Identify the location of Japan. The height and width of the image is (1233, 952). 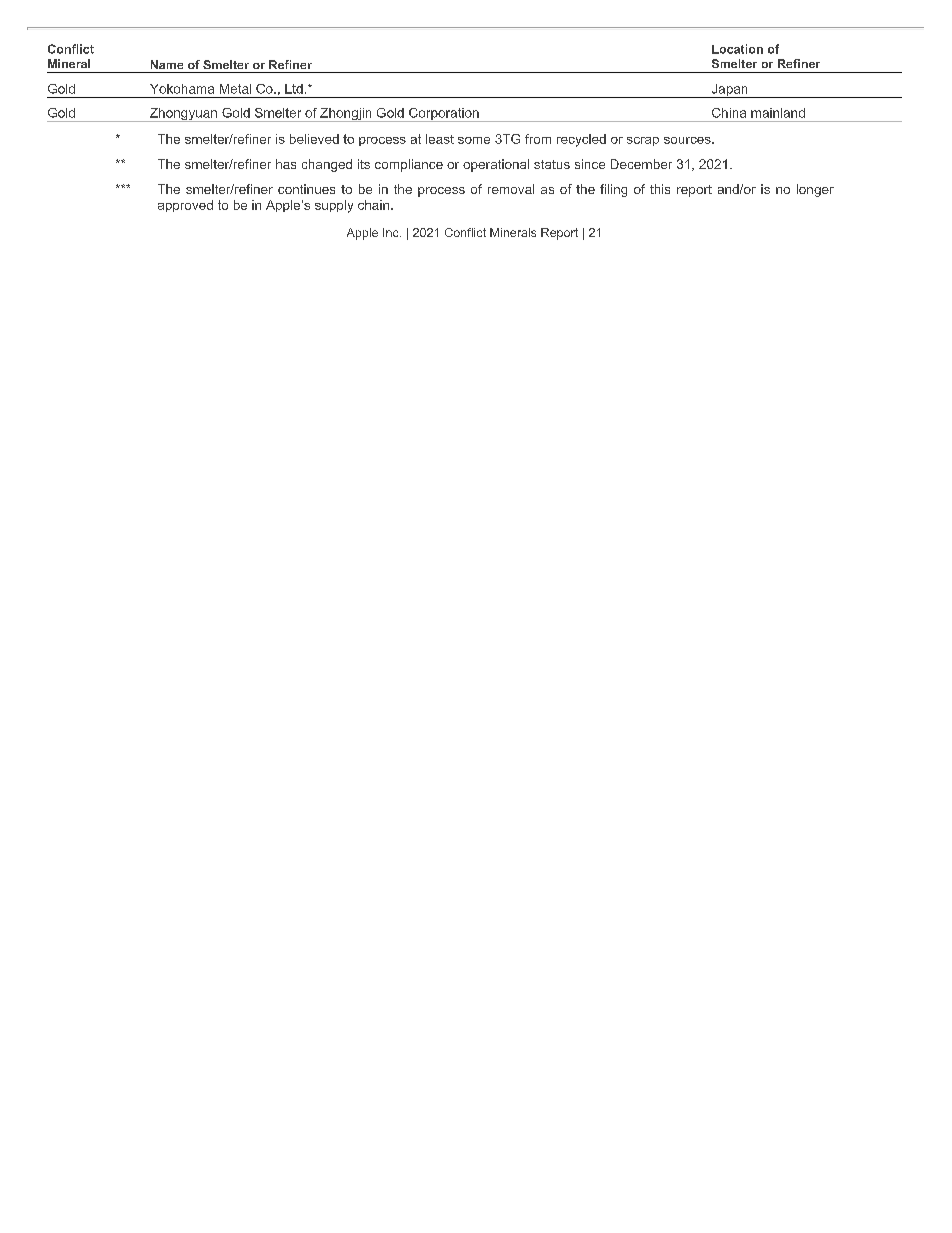
(729, 91).
